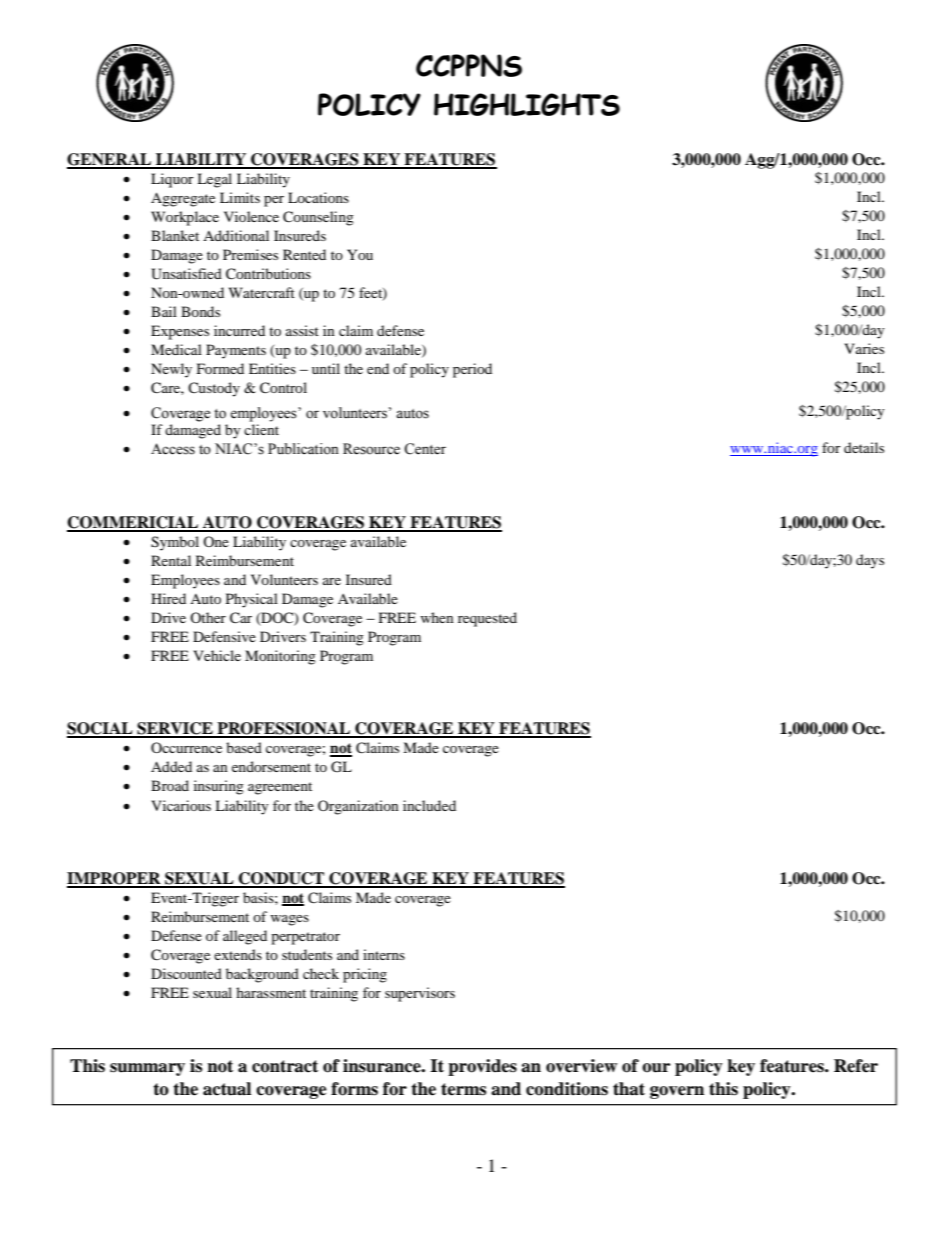 The image size is (952, 1233). What do you see at coordinates (856, 1066) in the image?
I see `Refer` at bounding box center [856, 1066].
